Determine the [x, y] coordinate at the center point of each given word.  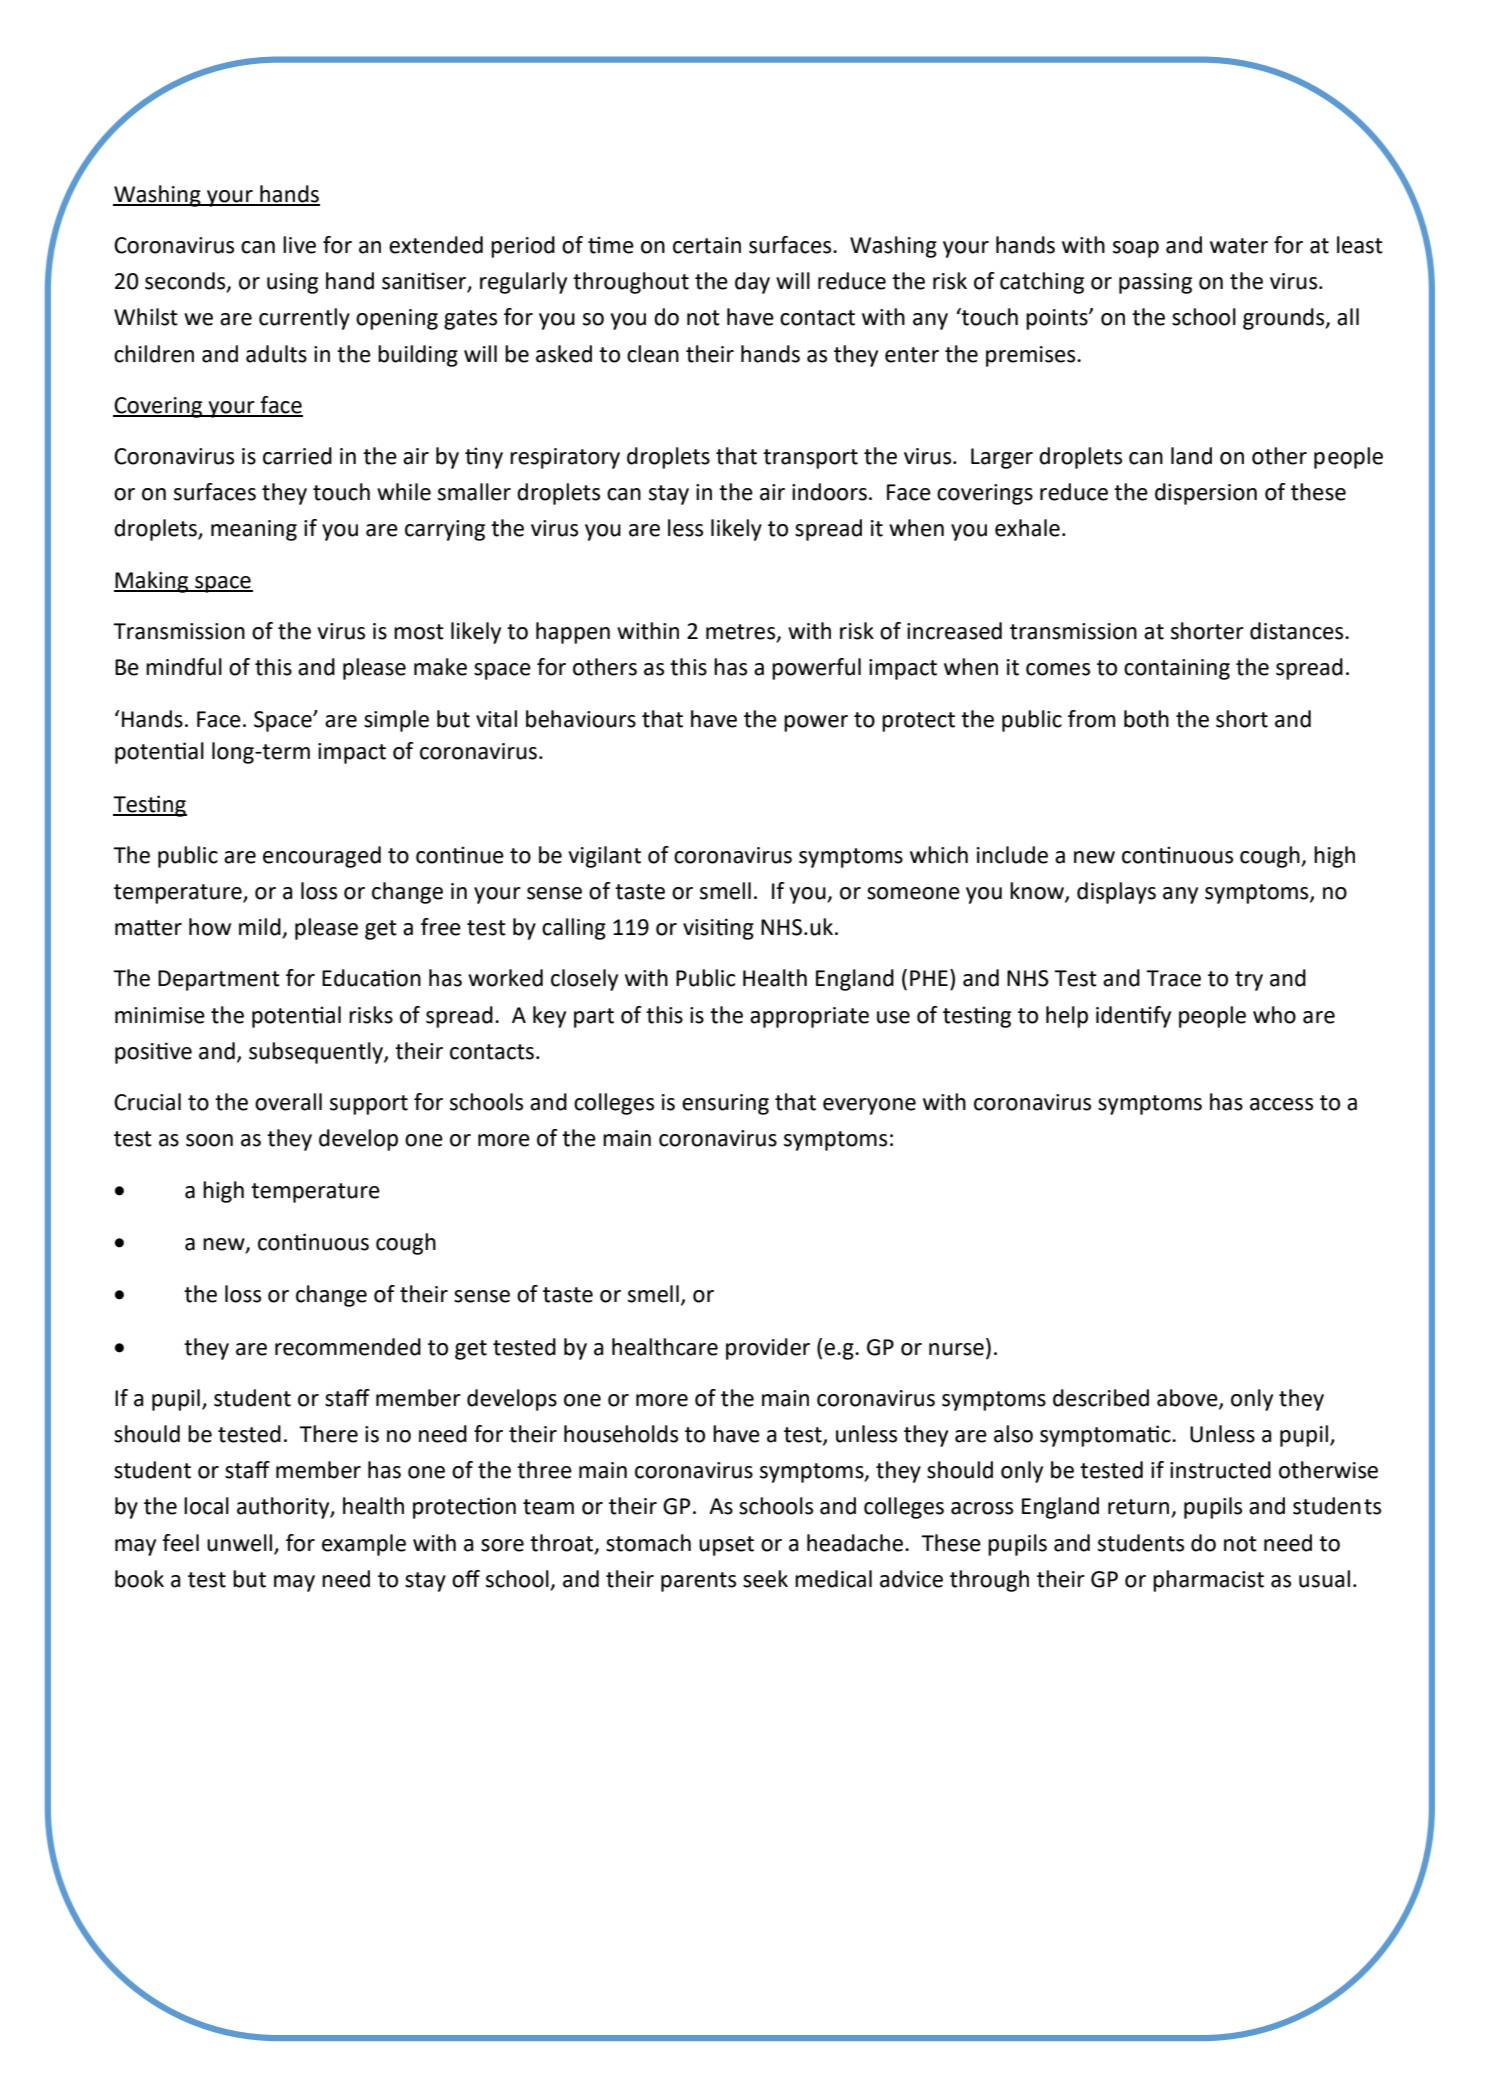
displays [1116, 893]
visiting [718, 929]
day [752, 283]
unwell [239, 1543]
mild [261, 928]
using [292, 283]
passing [1155, 283]
